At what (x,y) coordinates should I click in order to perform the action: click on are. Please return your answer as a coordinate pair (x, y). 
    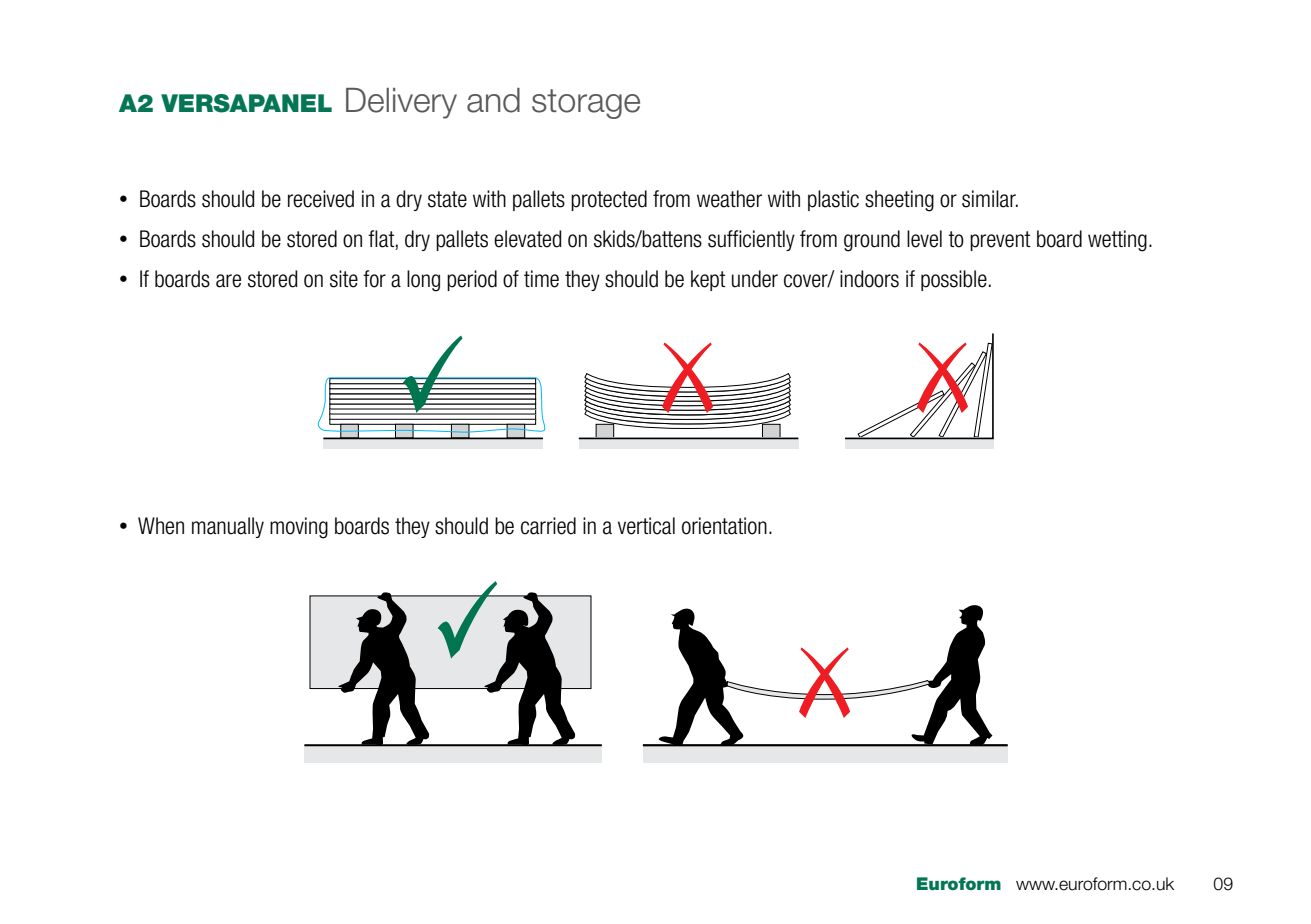
    Looking at the image, I should click on (228, 281).
